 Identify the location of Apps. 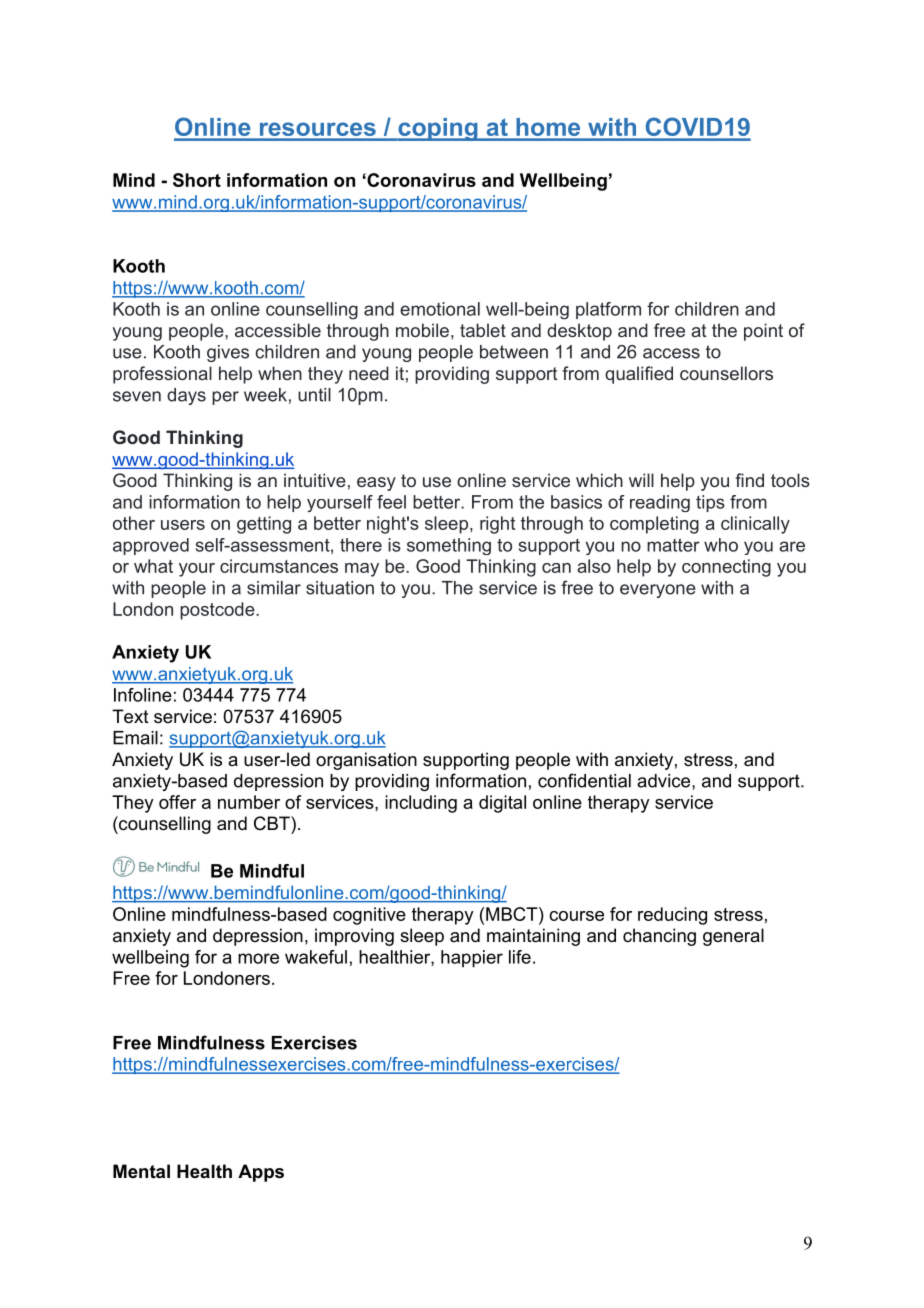
(261, 1173).
